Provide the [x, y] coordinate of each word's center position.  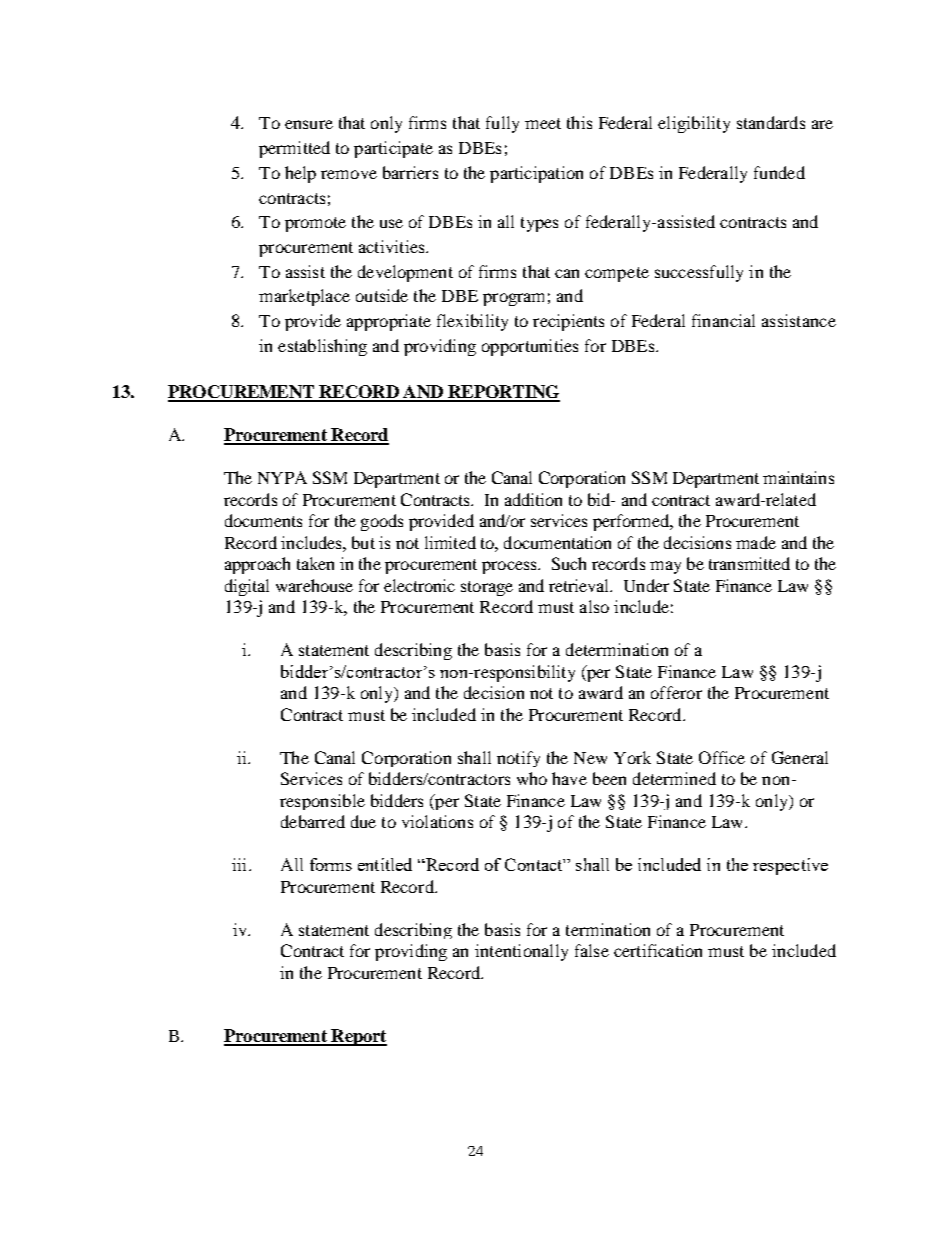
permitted [294, 149]
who [532, 778]
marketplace [304, 297]
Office [722, 757]
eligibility [694, 124]
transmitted [749, 563]
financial [723, 320]
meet [543, 123]
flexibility [472, 322]
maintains [798, 477]
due [363, 821]
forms [331, 864]
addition [533, 499]
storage [487, 588]
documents [263, 520]
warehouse [314, 585]
